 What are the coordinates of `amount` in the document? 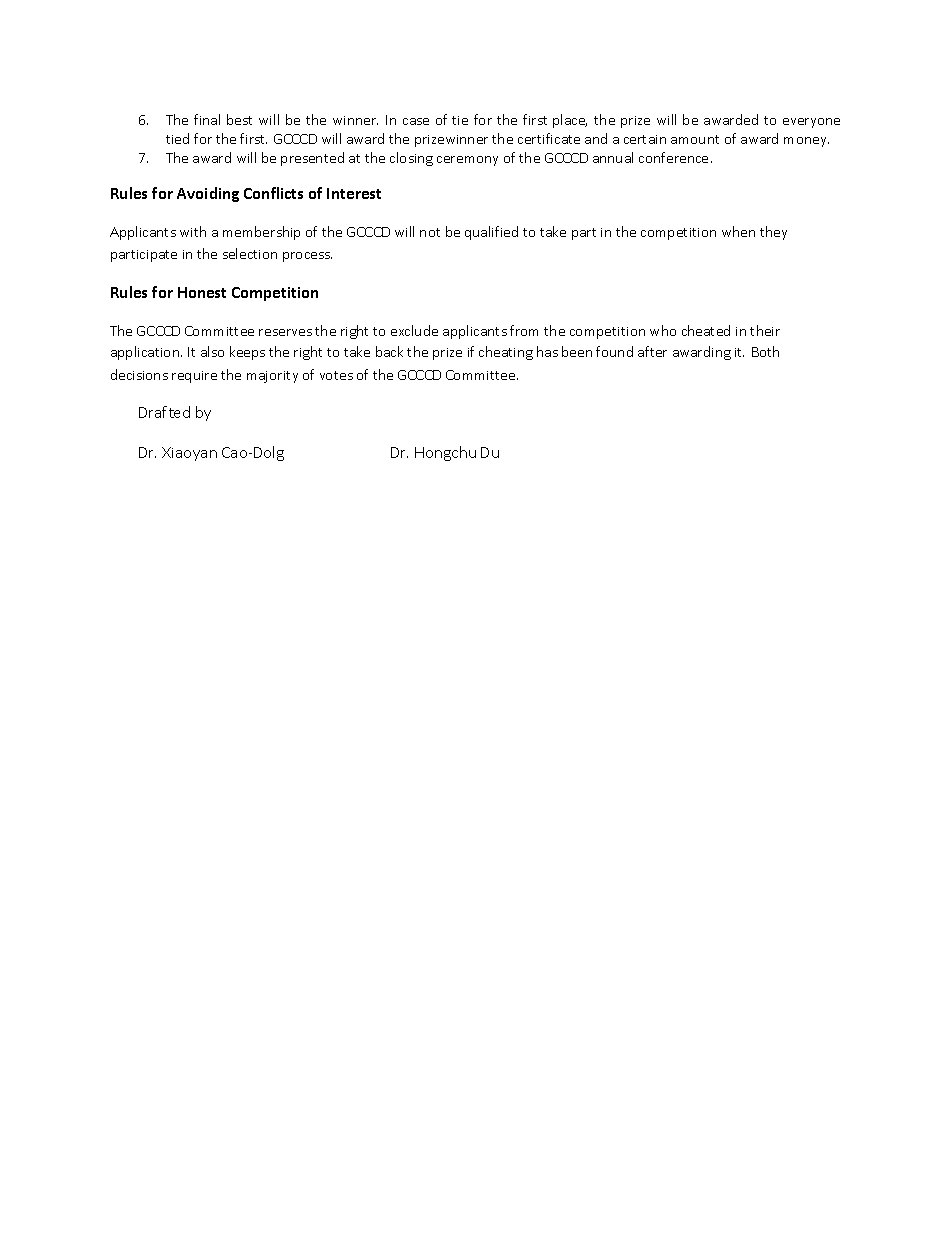 It's located at (695, 139).
